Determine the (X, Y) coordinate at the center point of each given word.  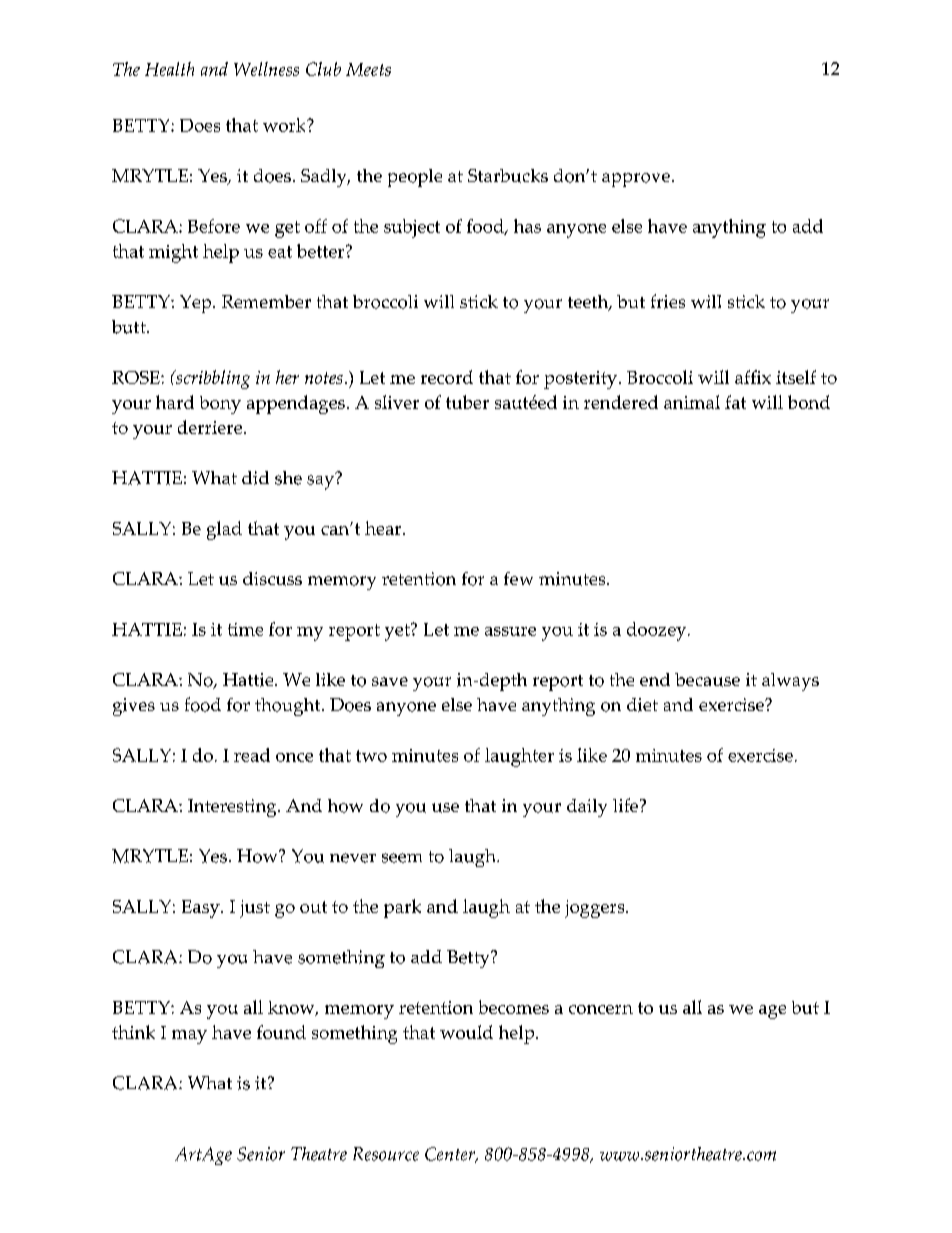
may (189, 1037)
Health (169, 69)
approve (636, 180)
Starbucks (508, 176)
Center (451, 1155)
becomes (514, 1007)
